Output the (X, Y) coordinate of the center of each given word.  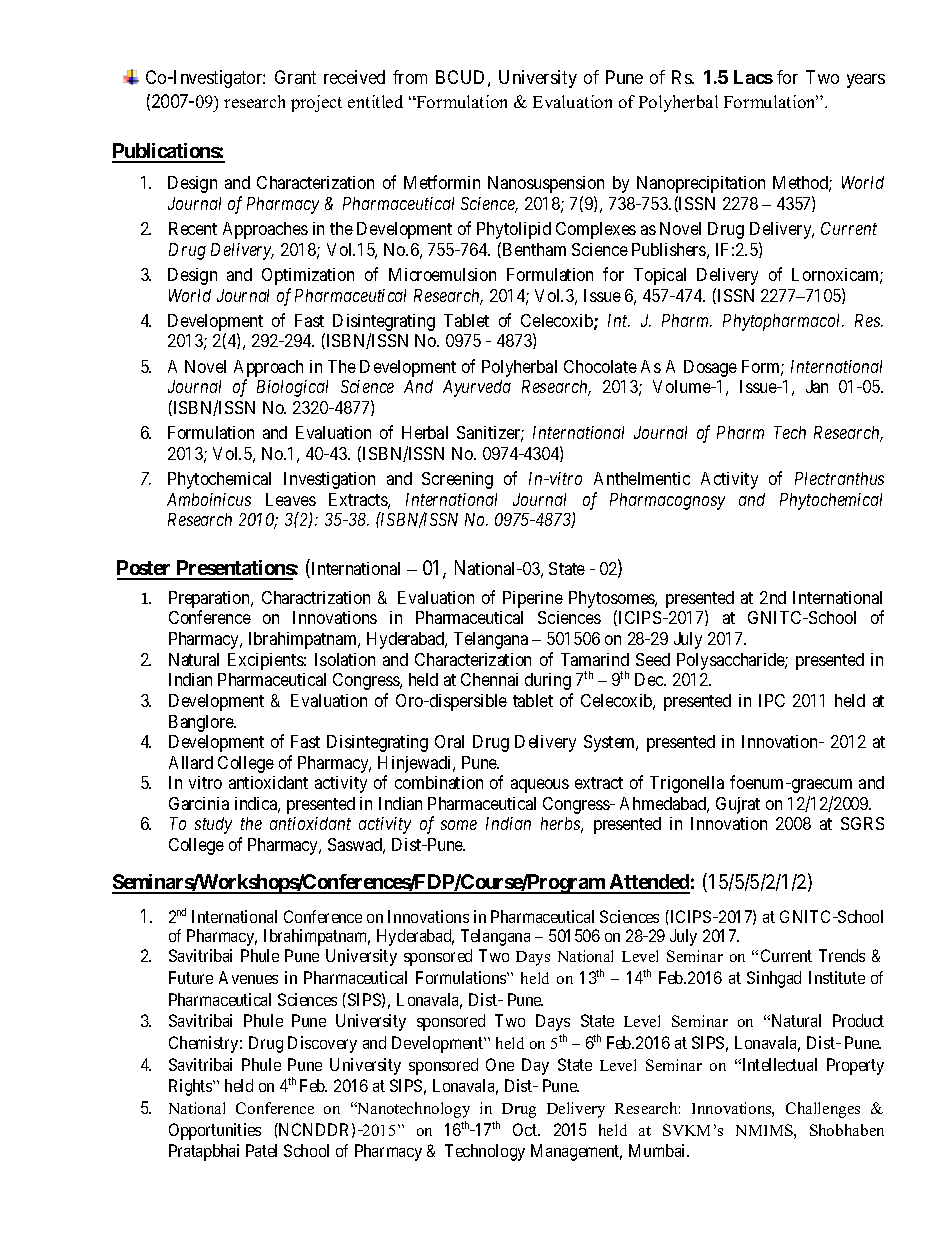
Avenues (248, 977)
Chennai (489, 679)
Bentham (534, 249)
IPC (772, 700)
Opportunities (215, 1131)
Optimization (308, 276)
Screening (457, 480)
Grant (295, 77)
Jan (817, 386)
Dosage (710, 368)
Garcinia (199, 803)
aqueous (540, 786)
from (410, 77)
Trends (842, 955)
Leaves (291, 499)
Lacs (753, 77)
